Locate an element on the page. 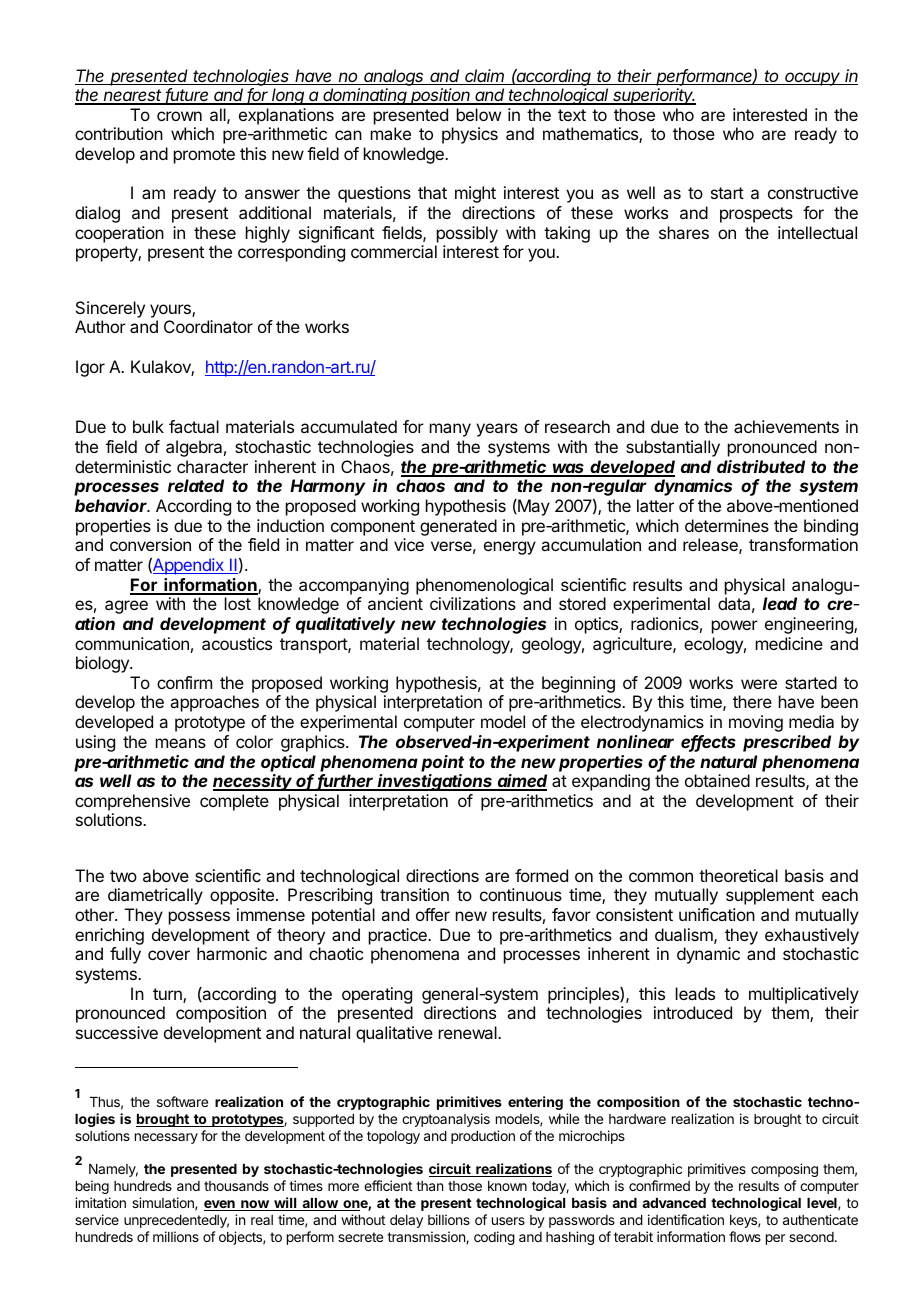 The width and height of the page is (924, 1308). renewal is located at coordinates (469, 1032).
